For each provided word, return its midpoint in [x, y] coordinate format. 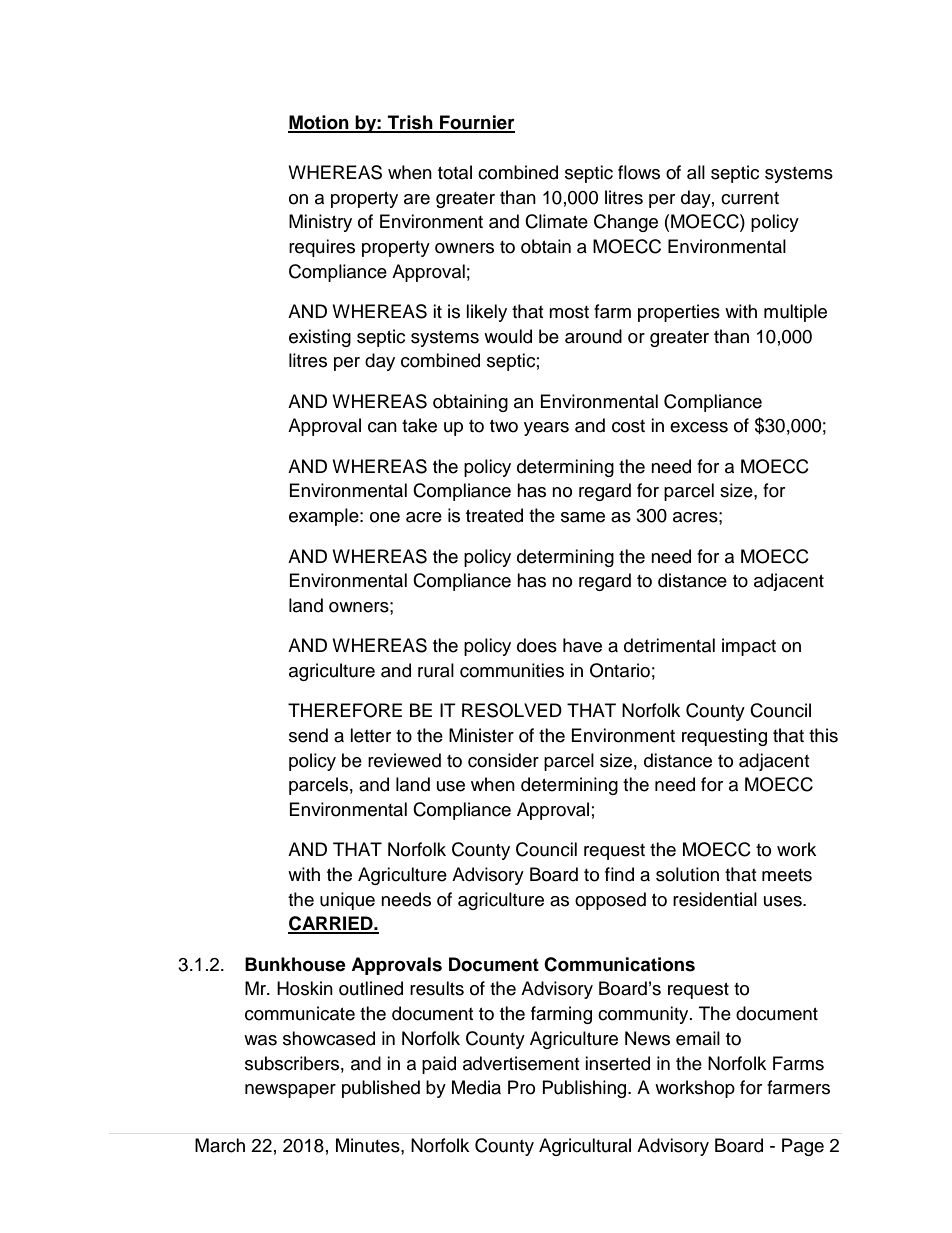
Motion [319, 123]
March [220, 1145]
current [750, 198]
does [537, 645]
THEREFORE [345, 710]
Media [476, 1087]
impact [749, 647]
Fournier [476, 123]
